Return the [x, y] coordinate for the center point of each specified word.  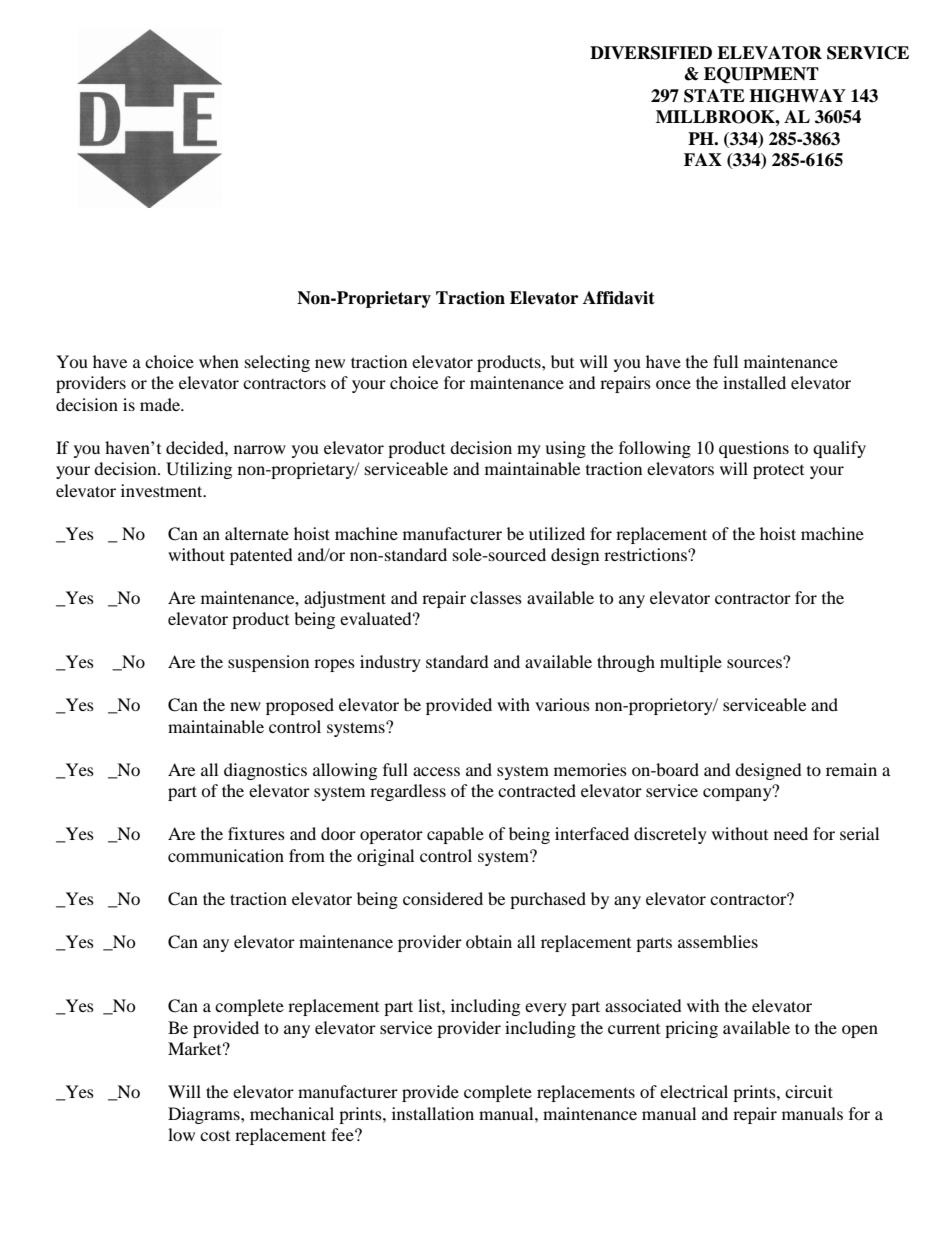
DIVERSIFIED [651, 53]
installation [433, 1113]
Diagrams [205, 1115]
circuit [809, 1091]
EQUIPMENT [761, 75]
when [219, 361]
